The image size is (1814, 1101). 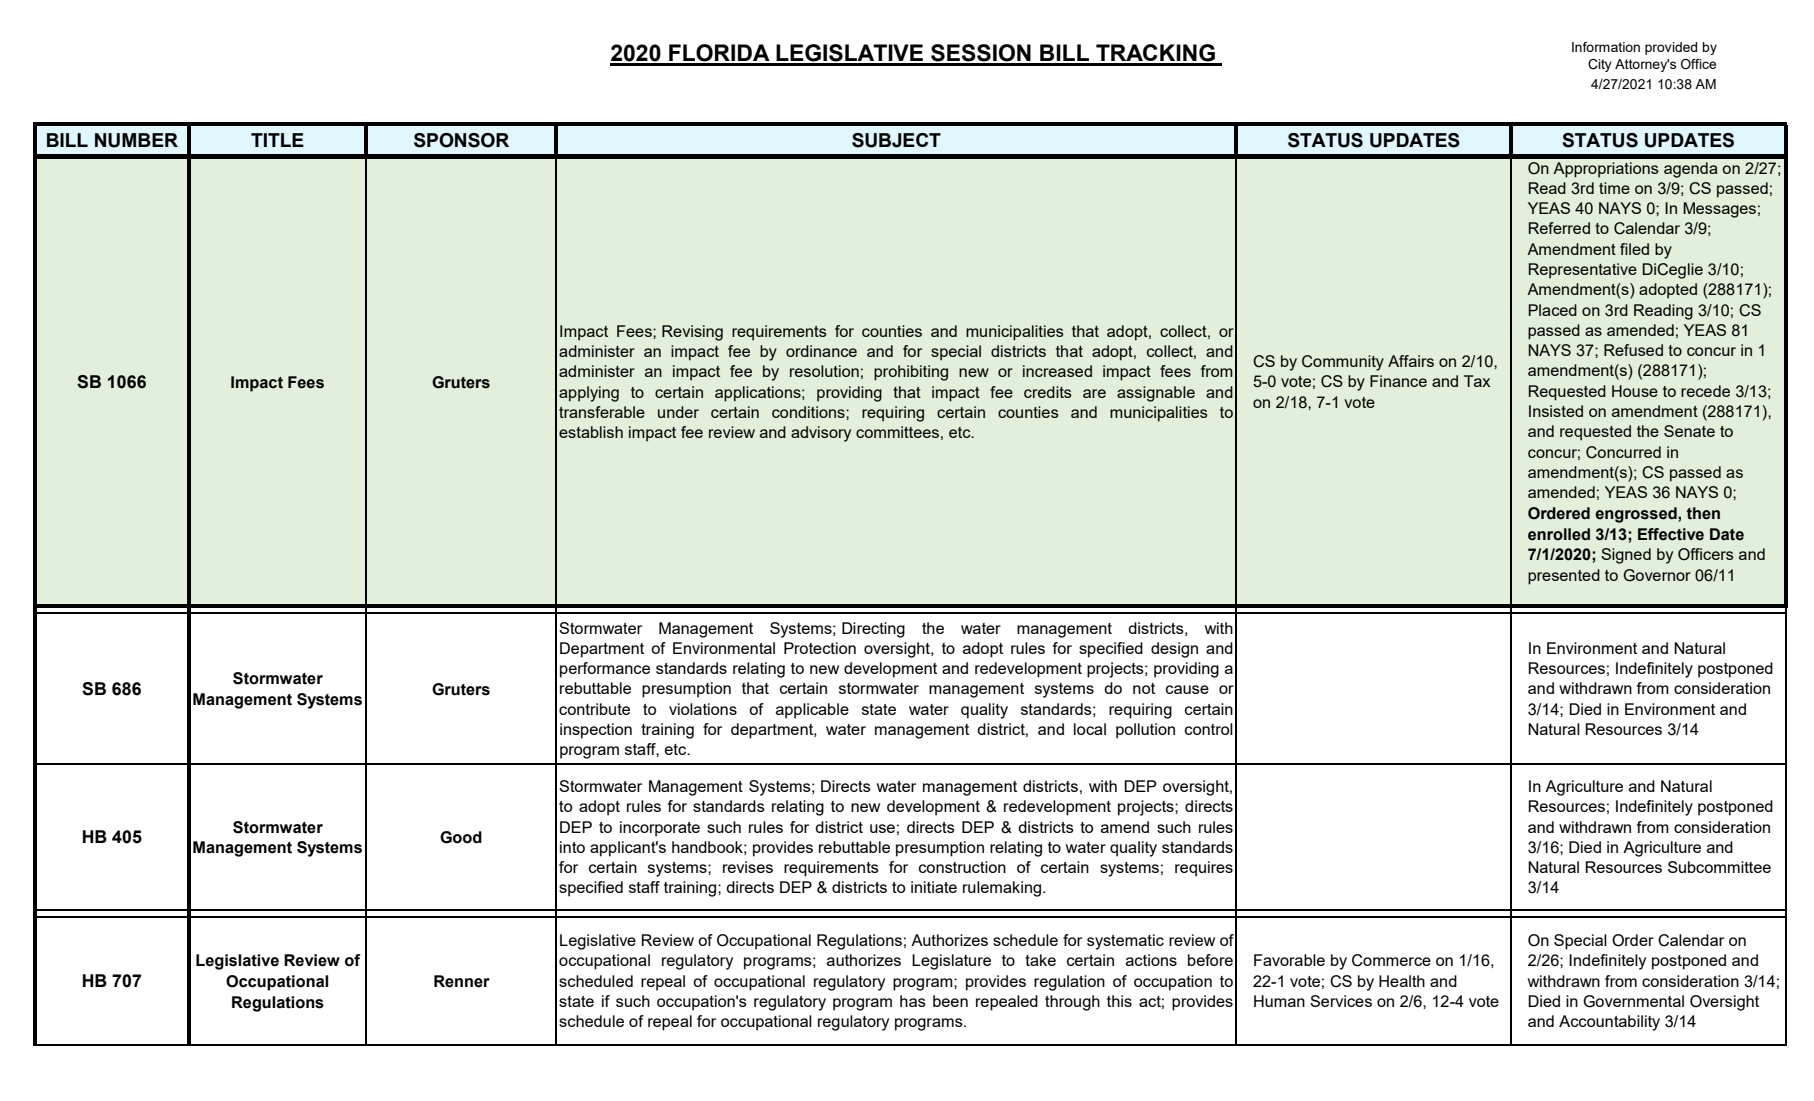 What do you see at coordinates (1090, 729) in the screenshot?
I see `local` at bounding box center [1090, 729].
